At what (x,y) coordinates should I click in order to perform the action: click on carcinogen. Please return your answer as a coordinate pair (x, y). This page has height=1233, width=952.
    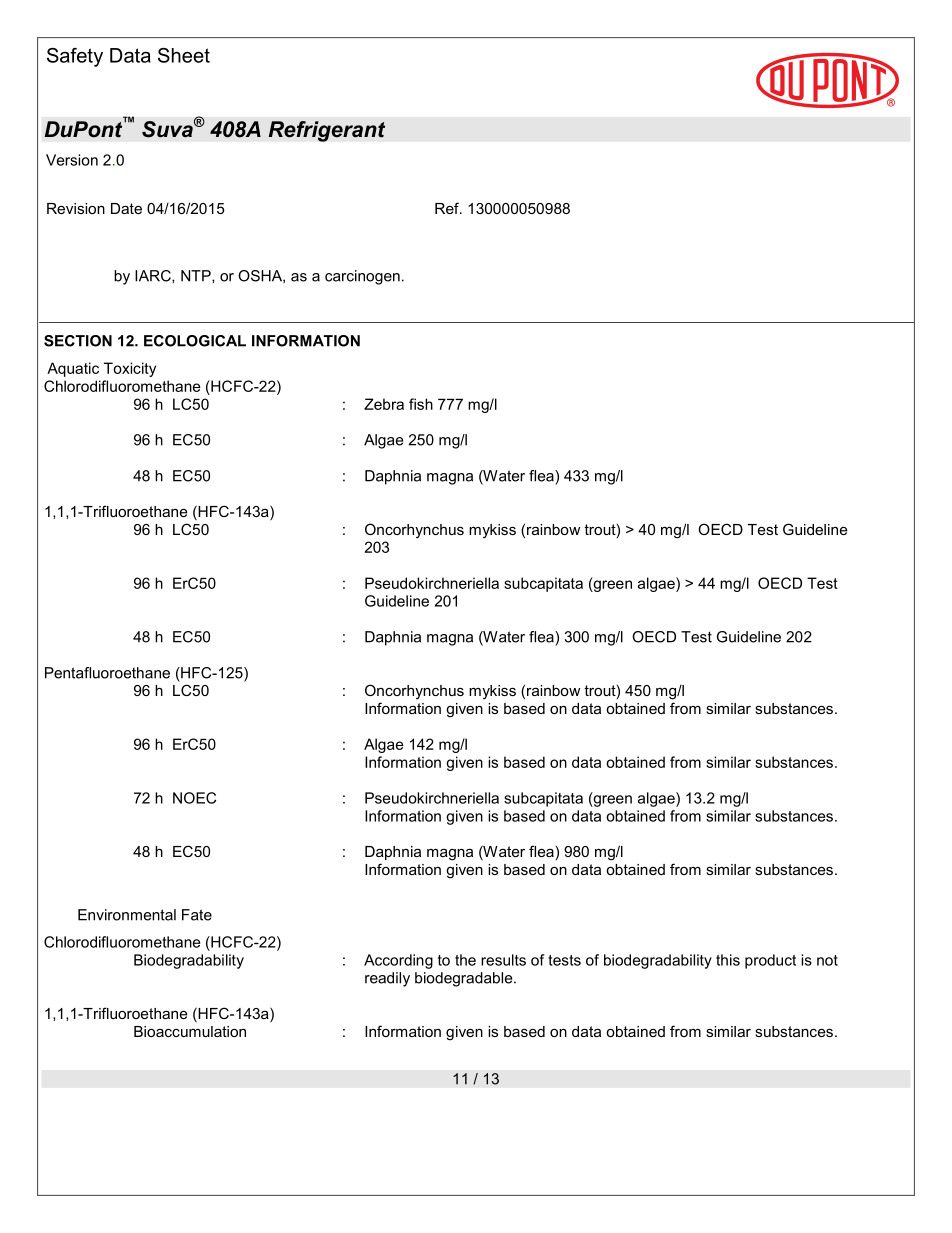
    Looking at the image, I should click on (362, 277).
